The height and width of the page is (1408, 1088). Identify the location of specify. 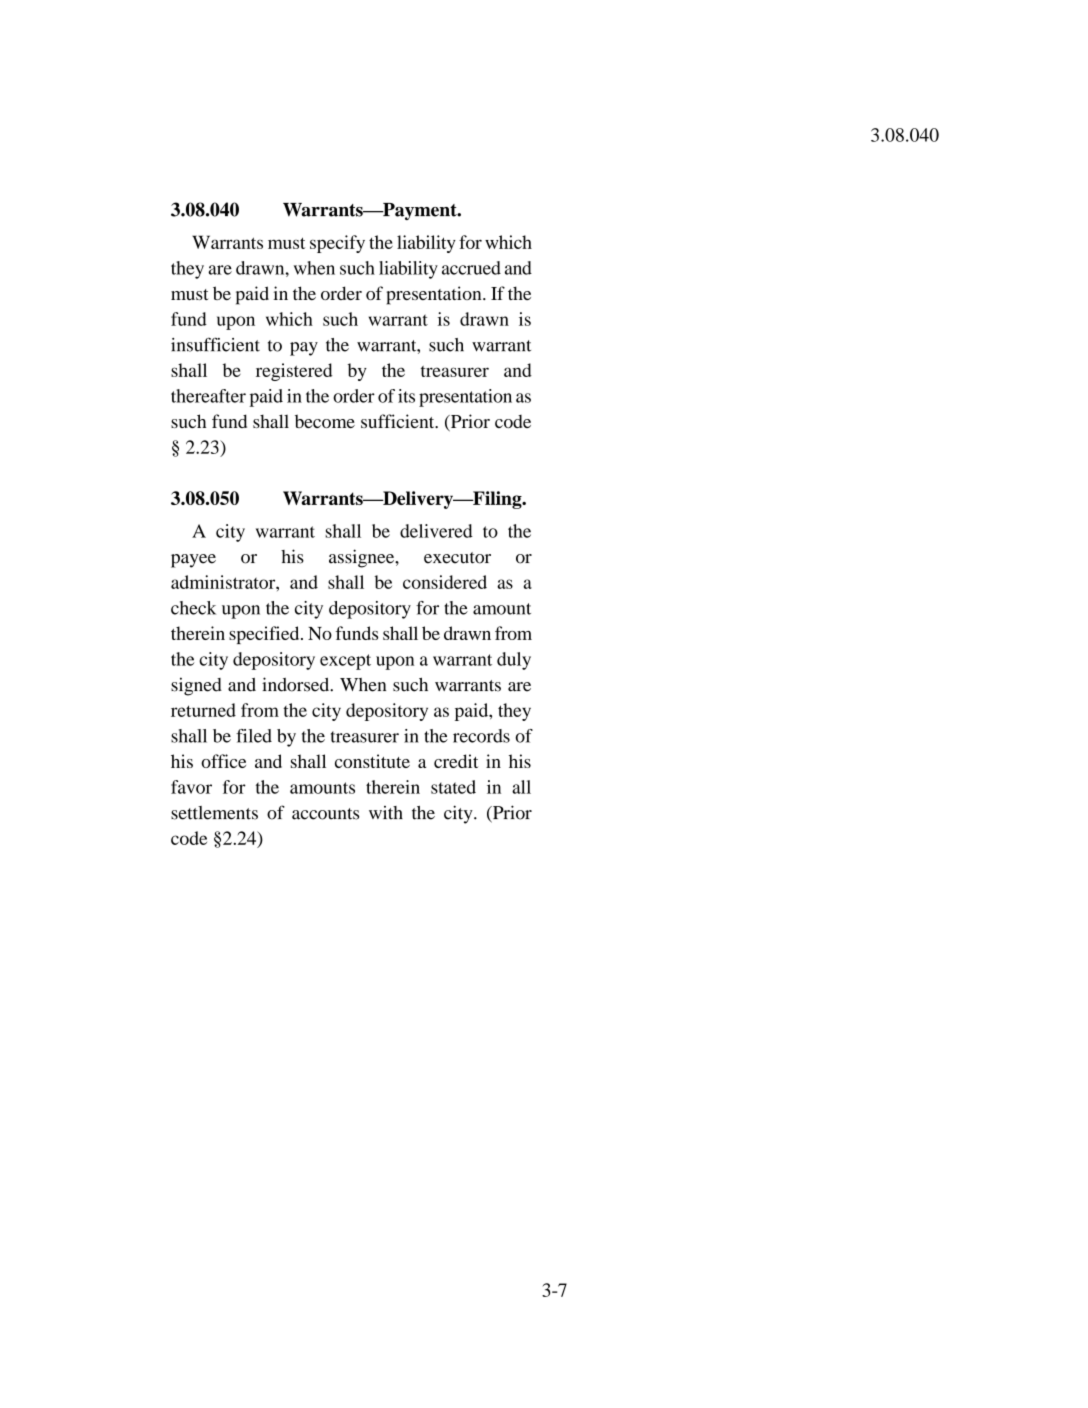
(337, 244).
